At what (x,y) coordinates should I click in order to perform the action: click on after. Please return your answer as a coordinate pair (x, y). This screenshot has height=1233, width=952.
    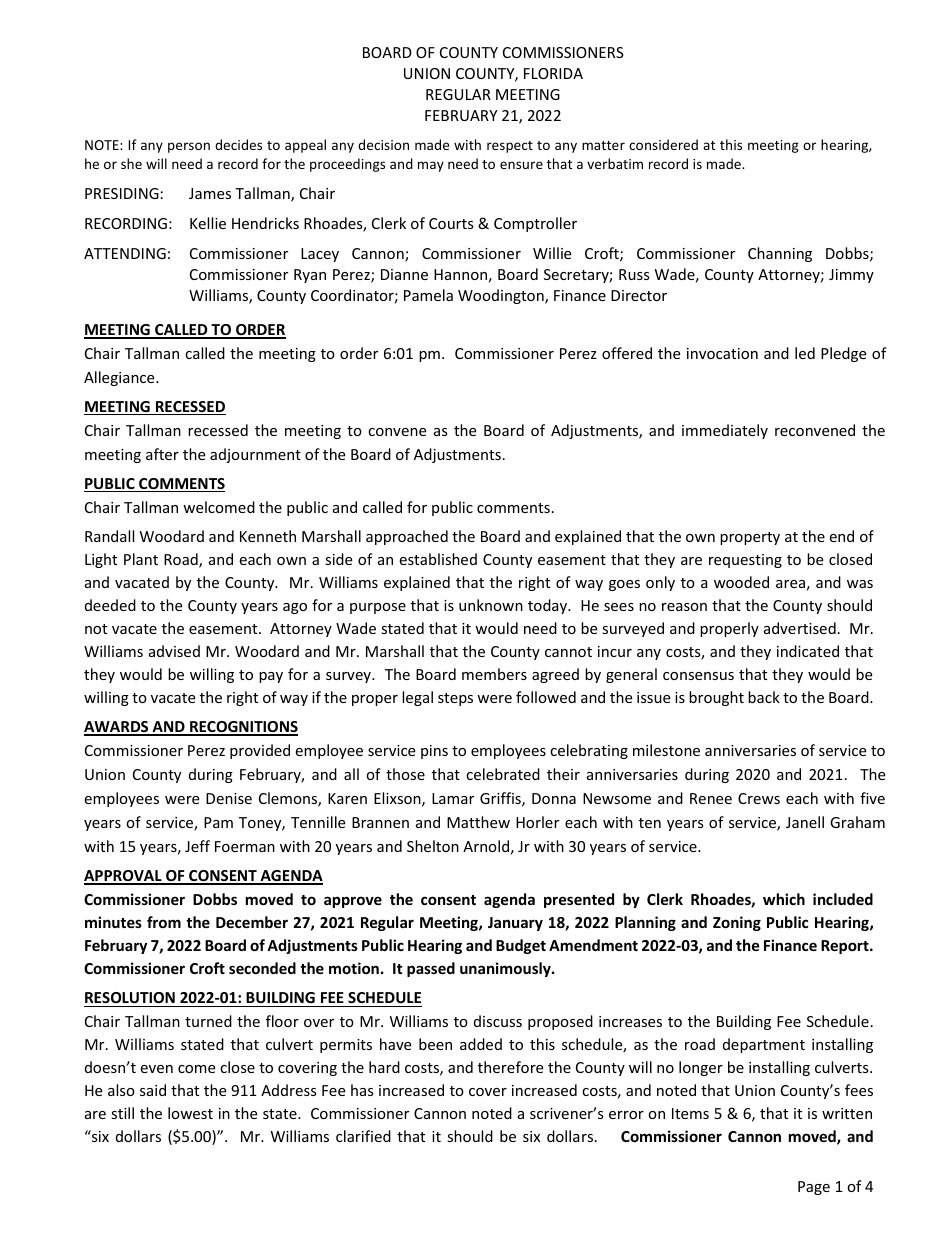
    Looking at the image, I should click on (162, 454).
